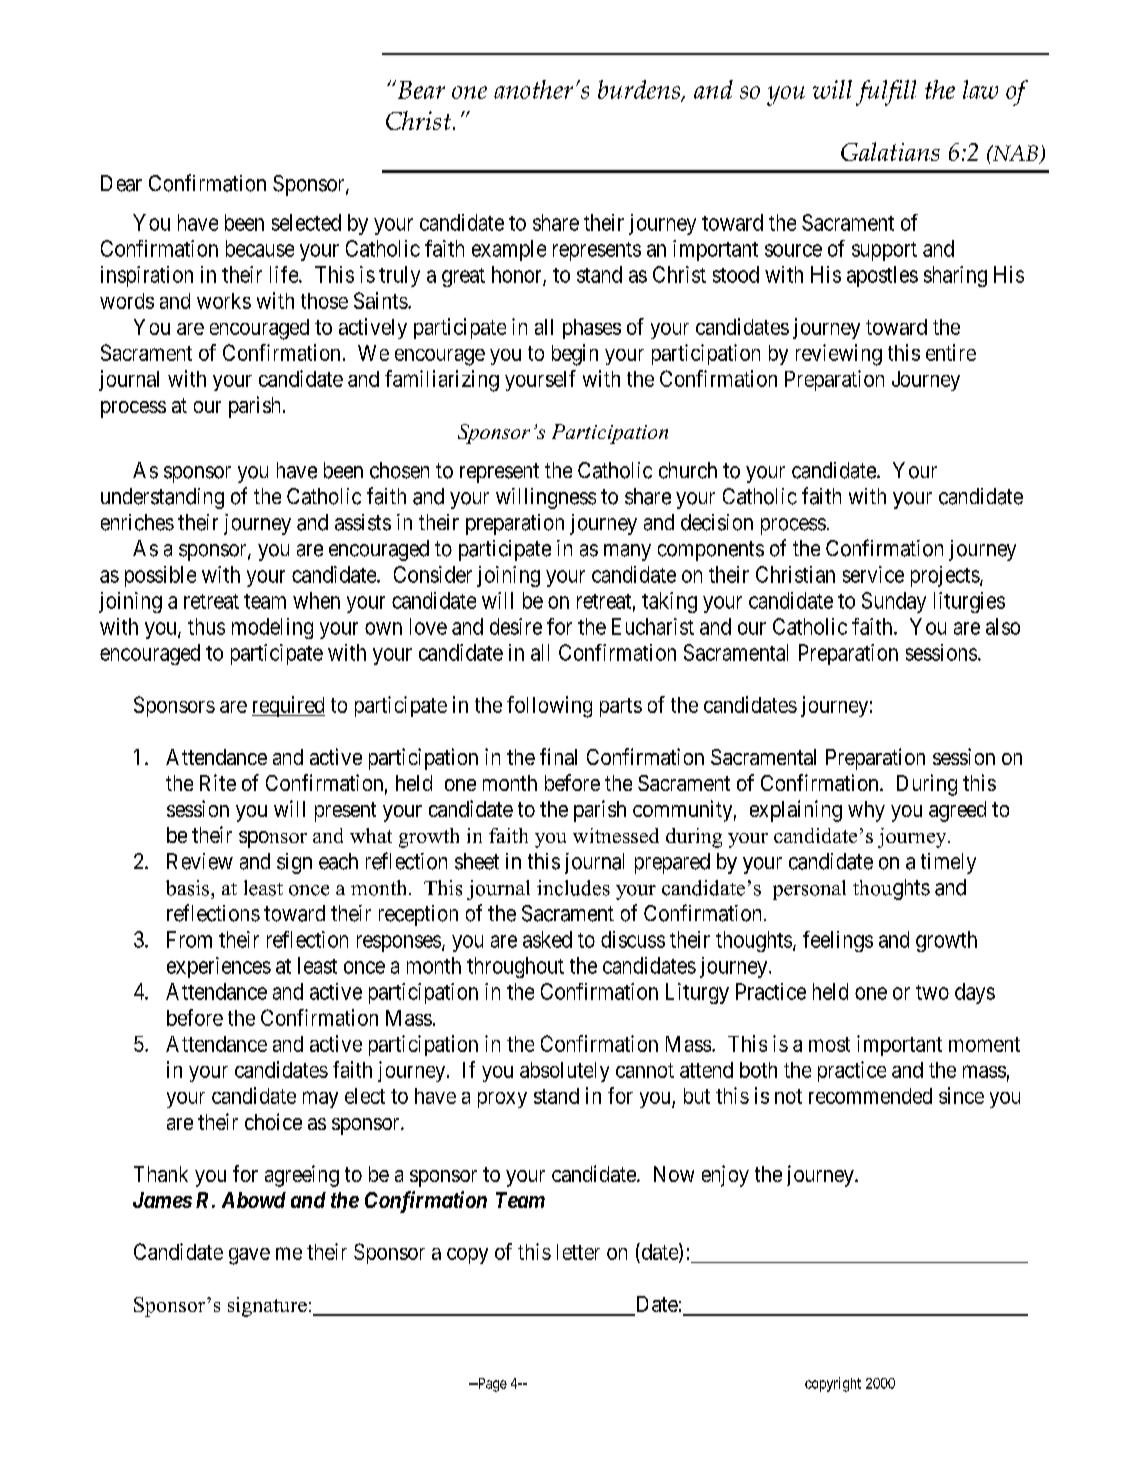 The height and width of the page is (1458, 1127). What do you see at coordinates (121, 183) in the page?
I see `Dear` at bounding box center [121, 183].
